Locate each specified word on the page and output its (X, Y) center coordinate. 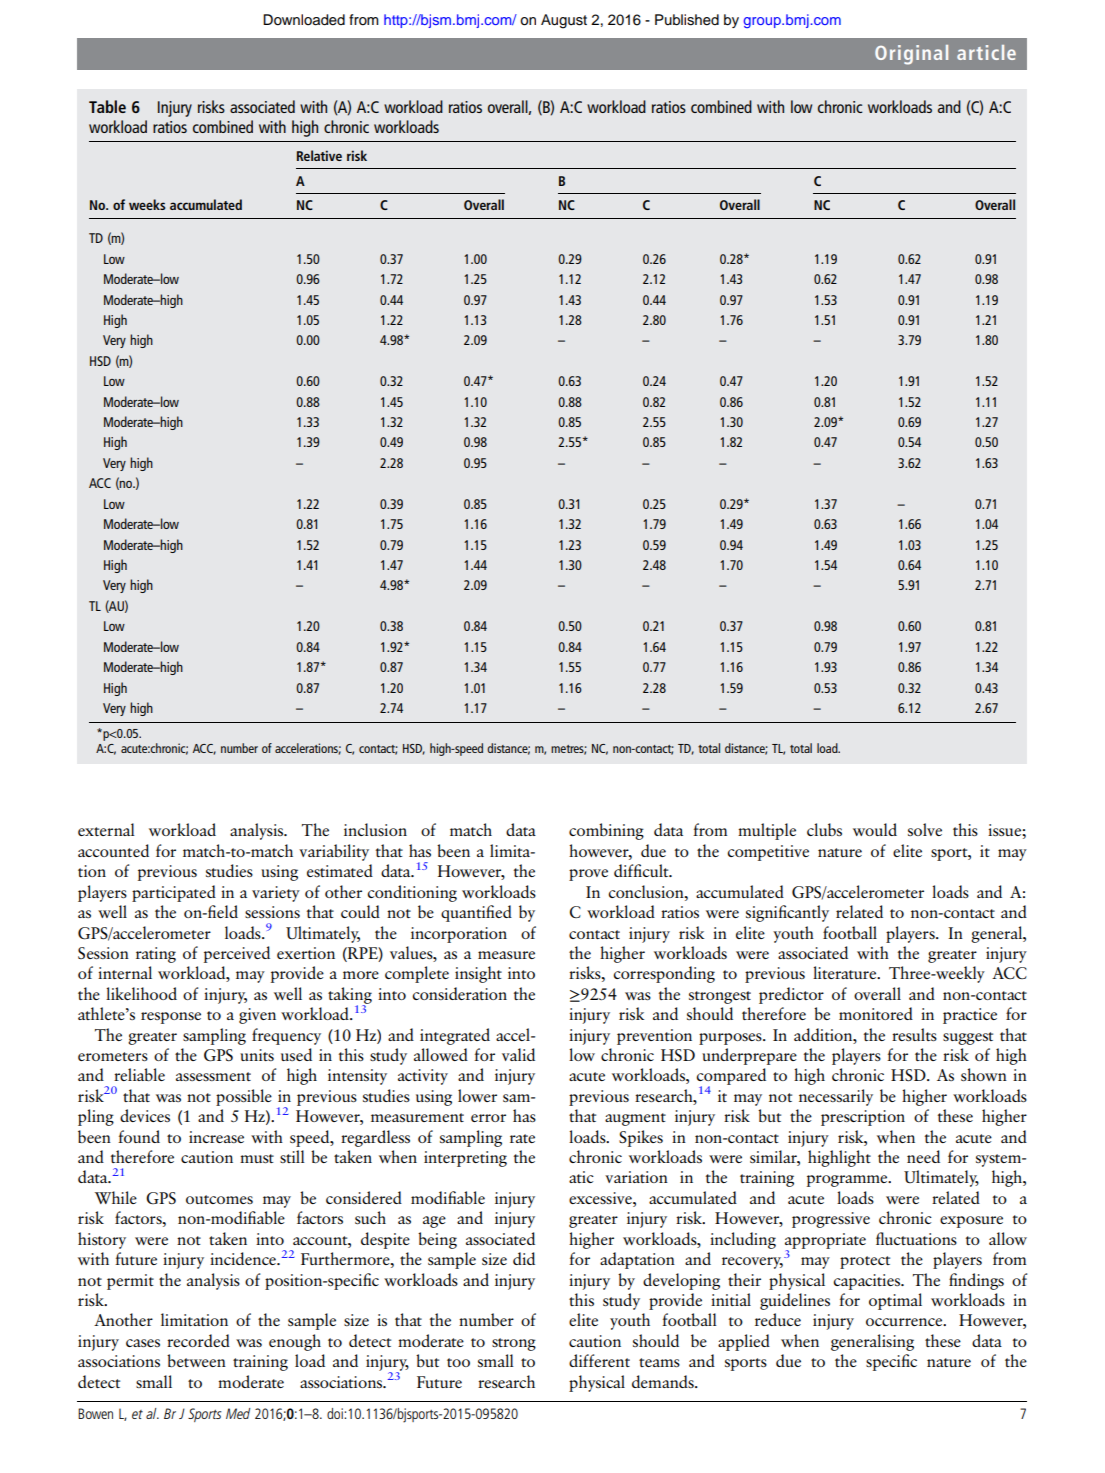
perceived (237, 954)
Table (107, 106)
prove (588, 875)
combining (606, 831)
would (875, 829)
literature (846, 972)
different (599, 1360)
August (564, 21)
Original (911, 55)
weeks (147, 204)
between (196, 1360)
